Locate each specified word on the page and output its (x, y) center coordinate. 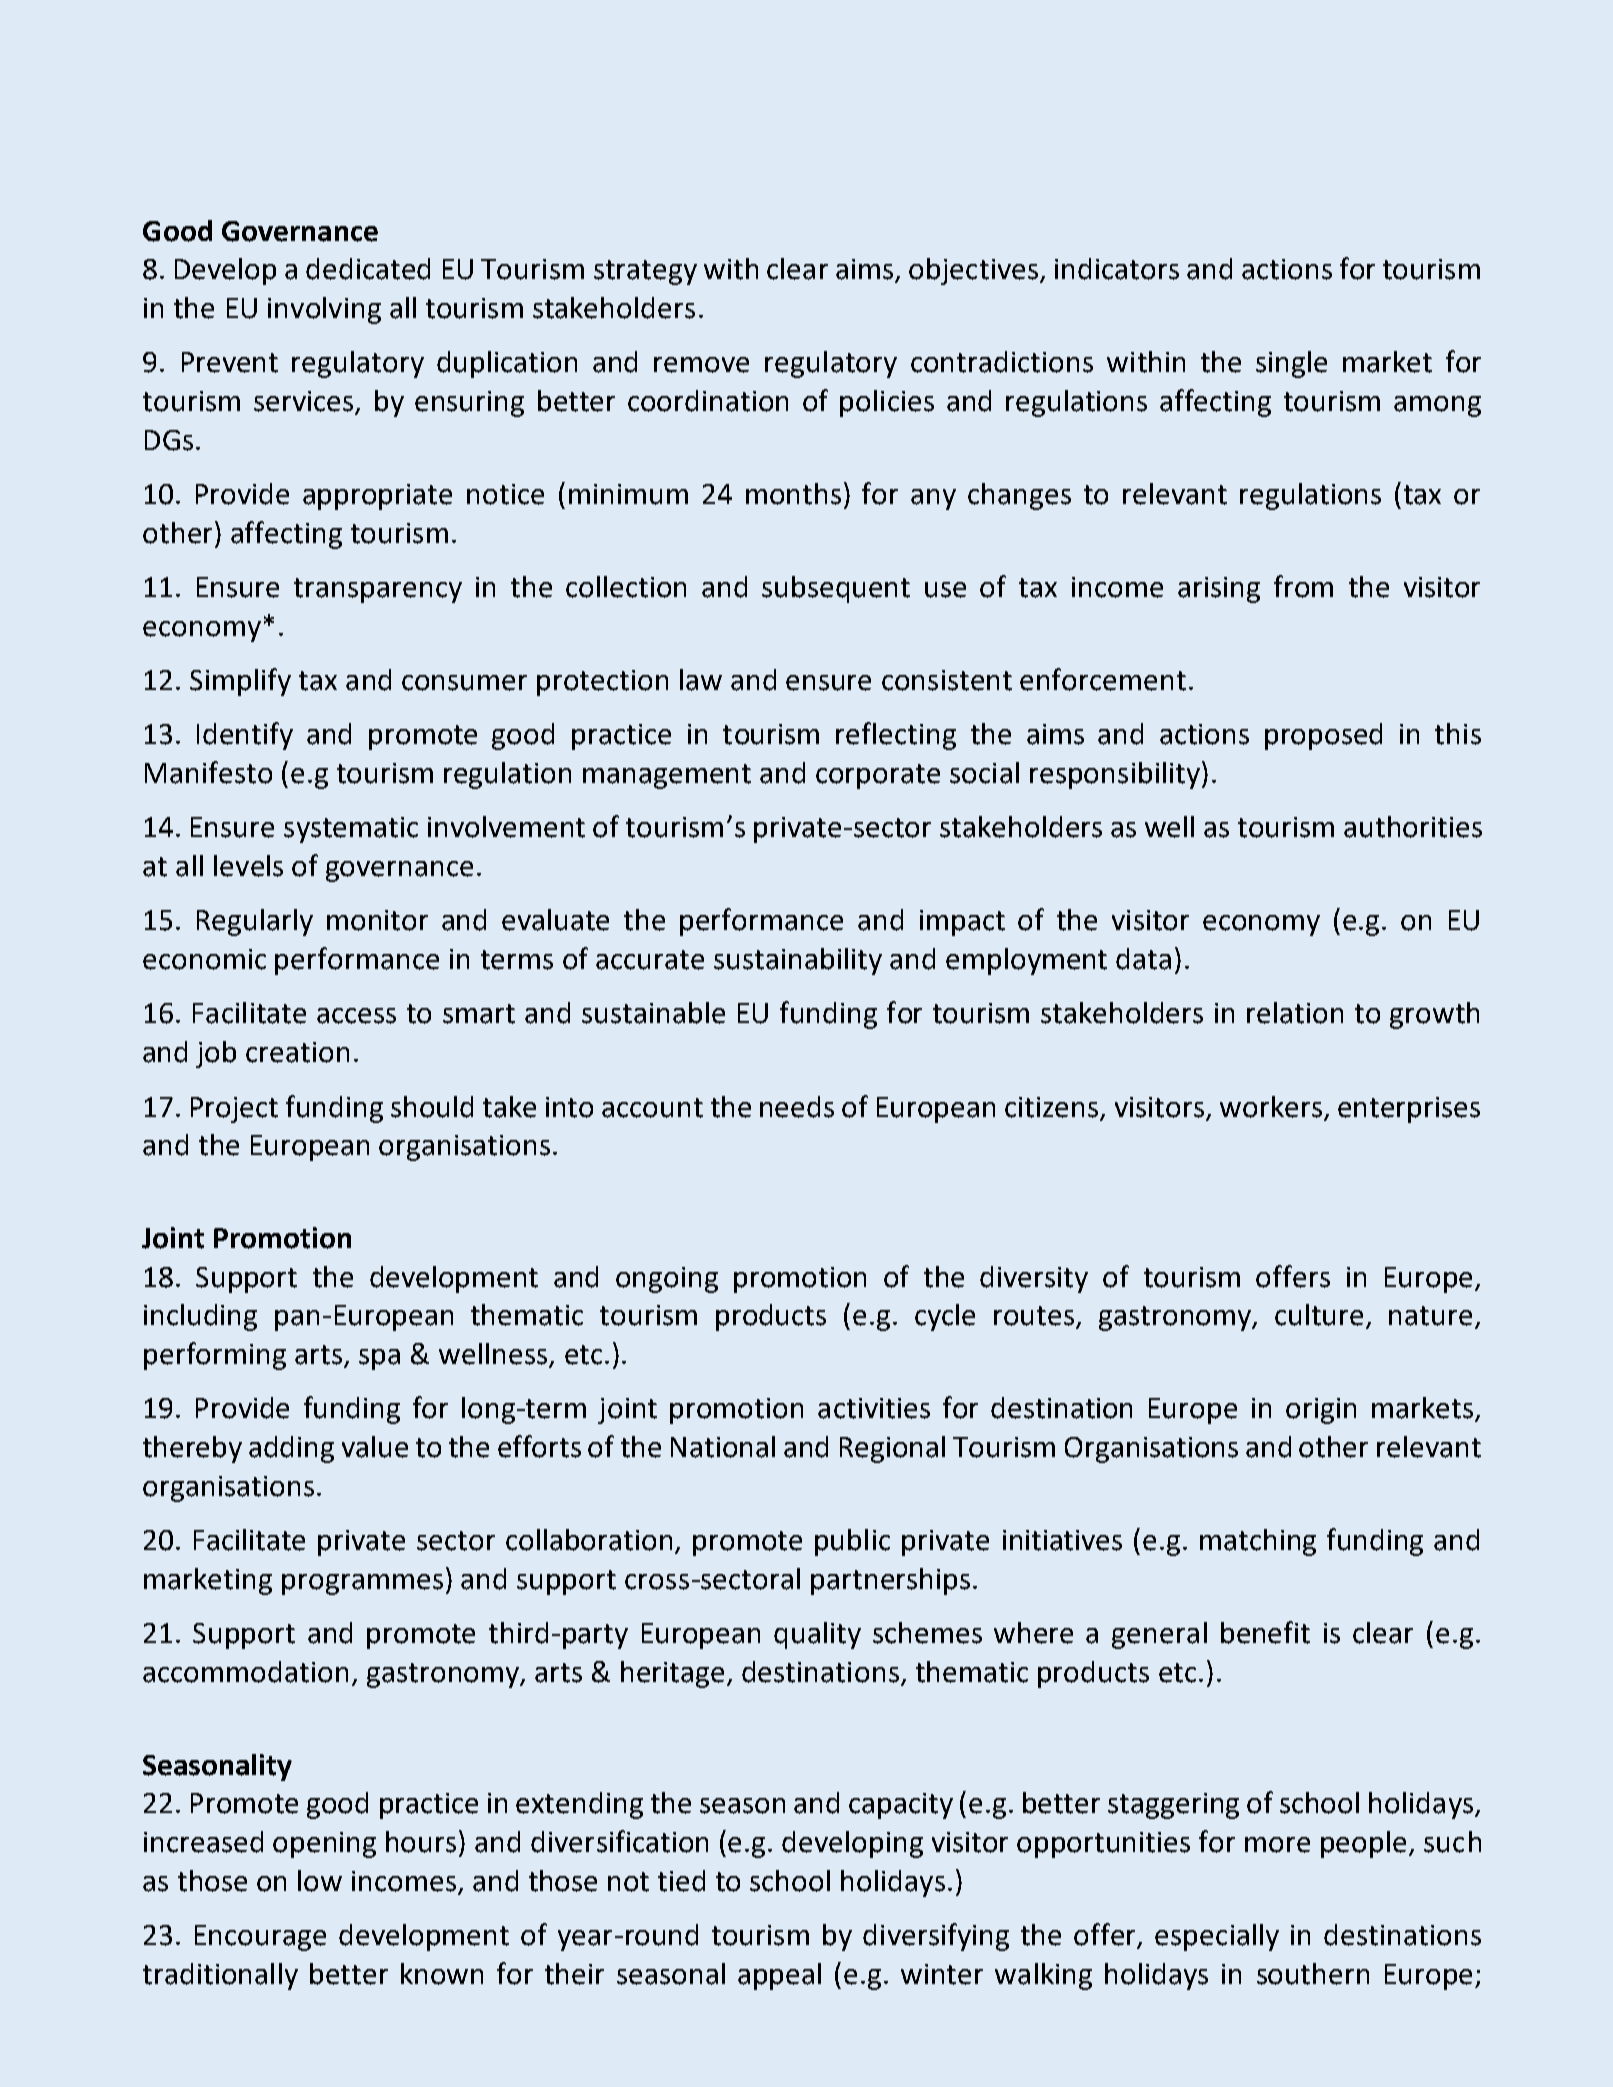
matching (1258, 1542)
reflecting (896, 736)
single (1291, 364)
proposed (1323, 736)
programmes (362, 1584)
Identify (245, 736)
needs (797, 1107)
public (852, 1542)
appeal (779, 1976)
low (320, 1881)
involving (324, 310)
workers (1271, 1107)
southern (1313, 1974)
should (432, 1107)
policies (887, 403)
